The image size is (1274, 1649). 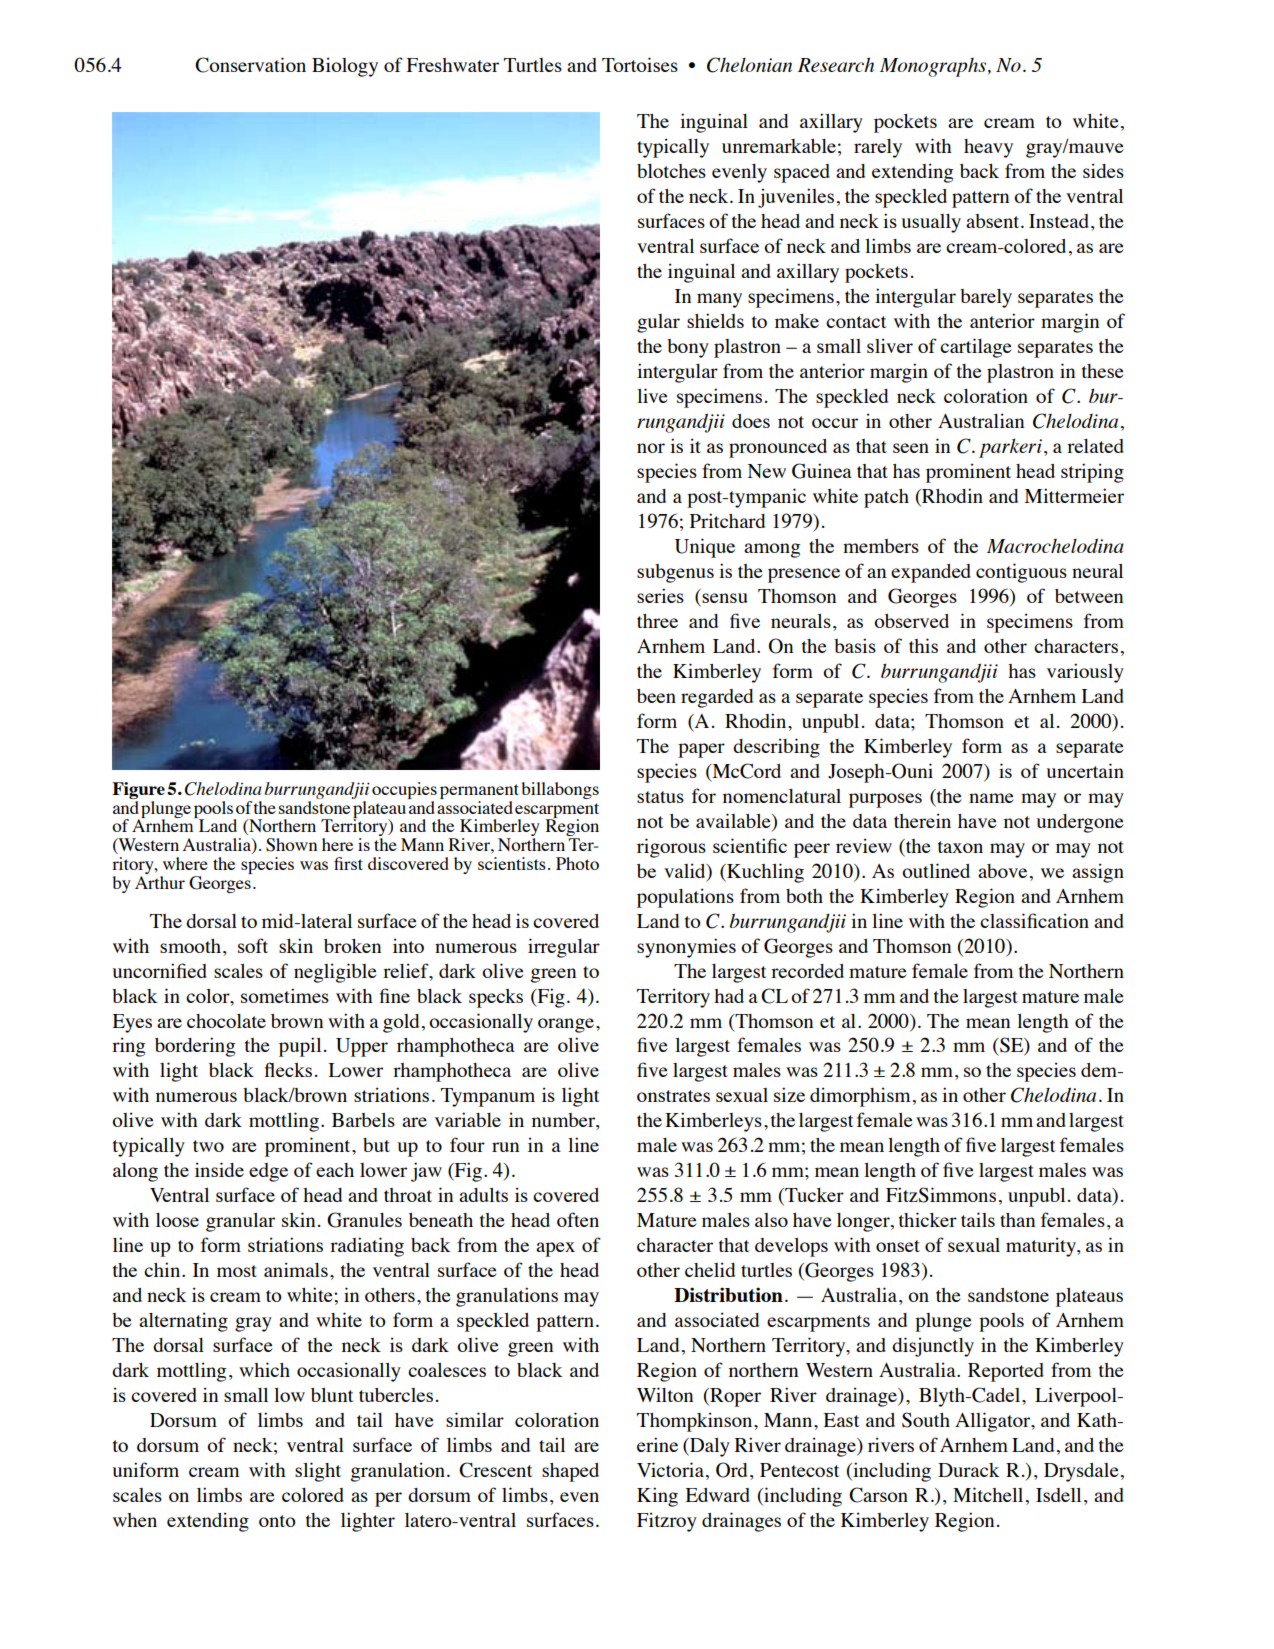 I want to click on Conservation, so click(x=250, y=65).
